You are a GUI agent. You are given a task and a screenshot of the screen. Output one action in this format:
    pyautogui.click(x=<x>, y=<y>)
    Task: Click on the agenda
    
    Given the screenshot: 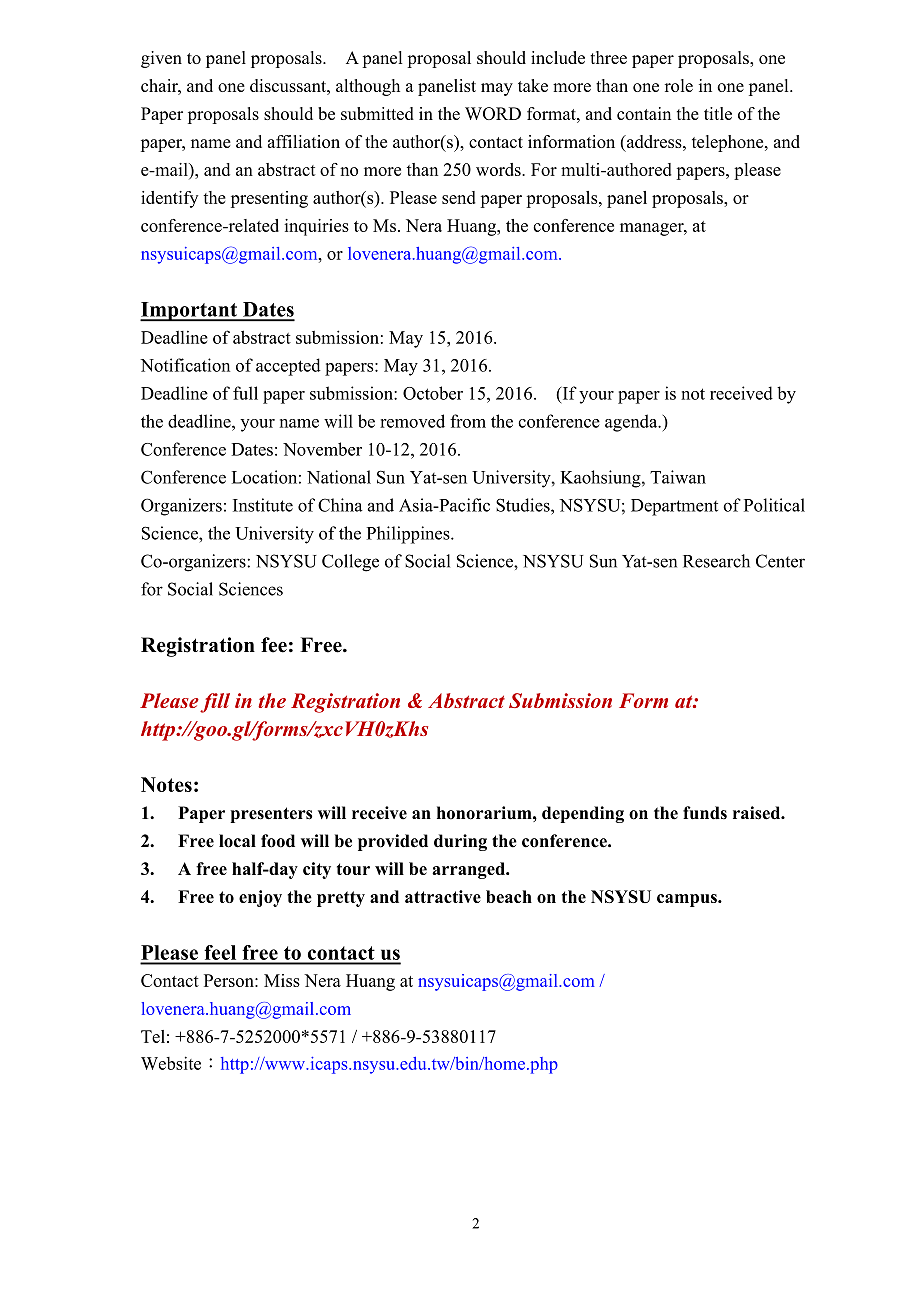 What is the action you would take?
    pyautogui.click(x=632, y=423)
